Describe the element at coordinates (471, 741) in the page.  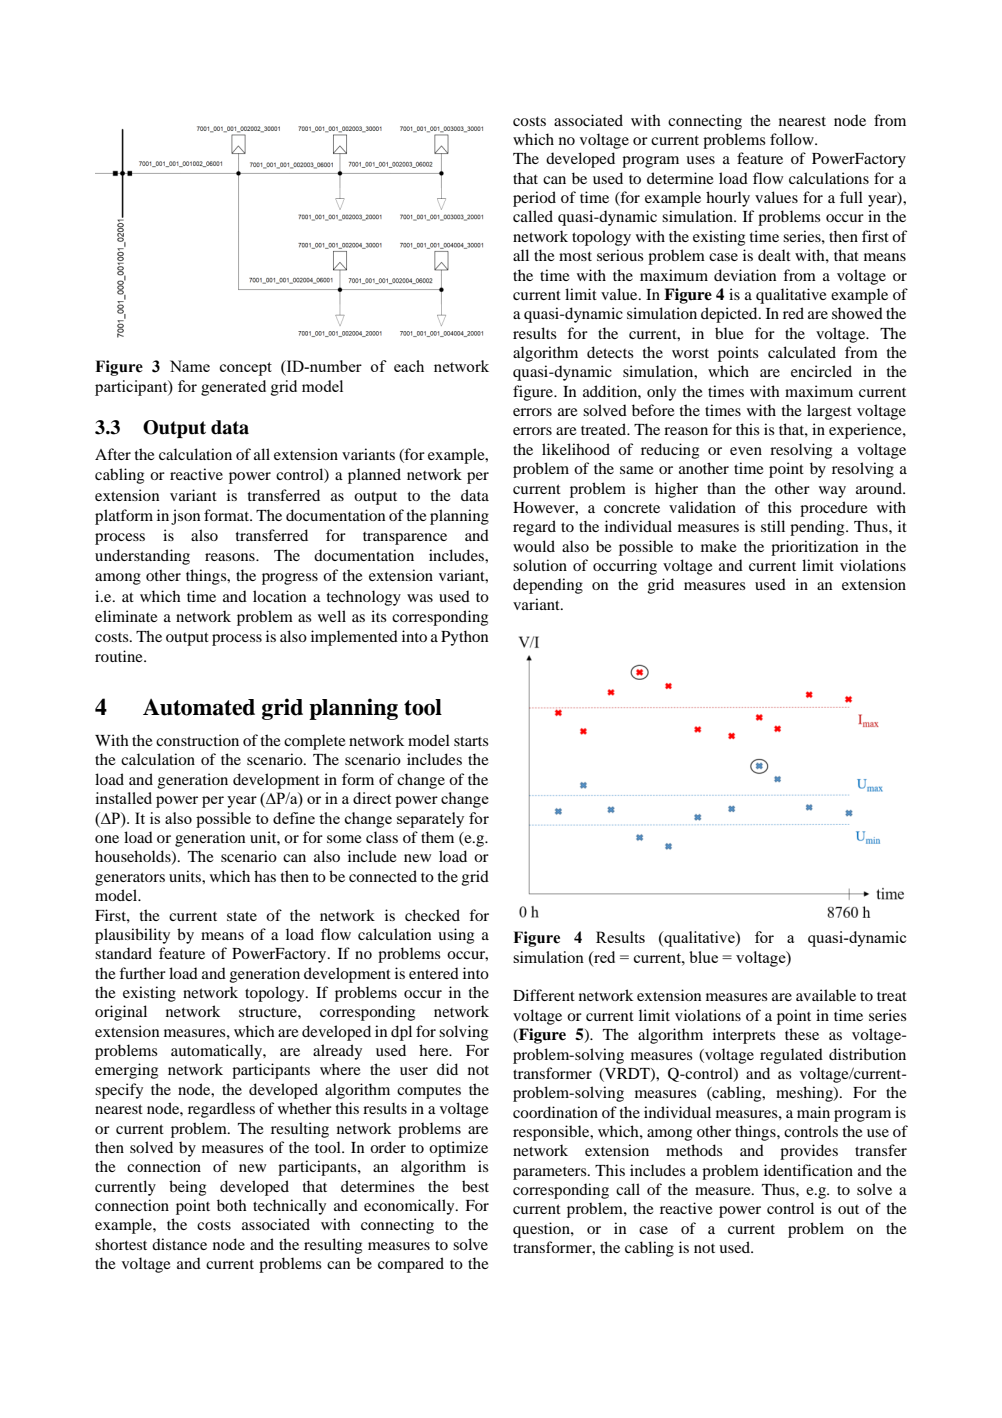
I see `starts` at that location.
